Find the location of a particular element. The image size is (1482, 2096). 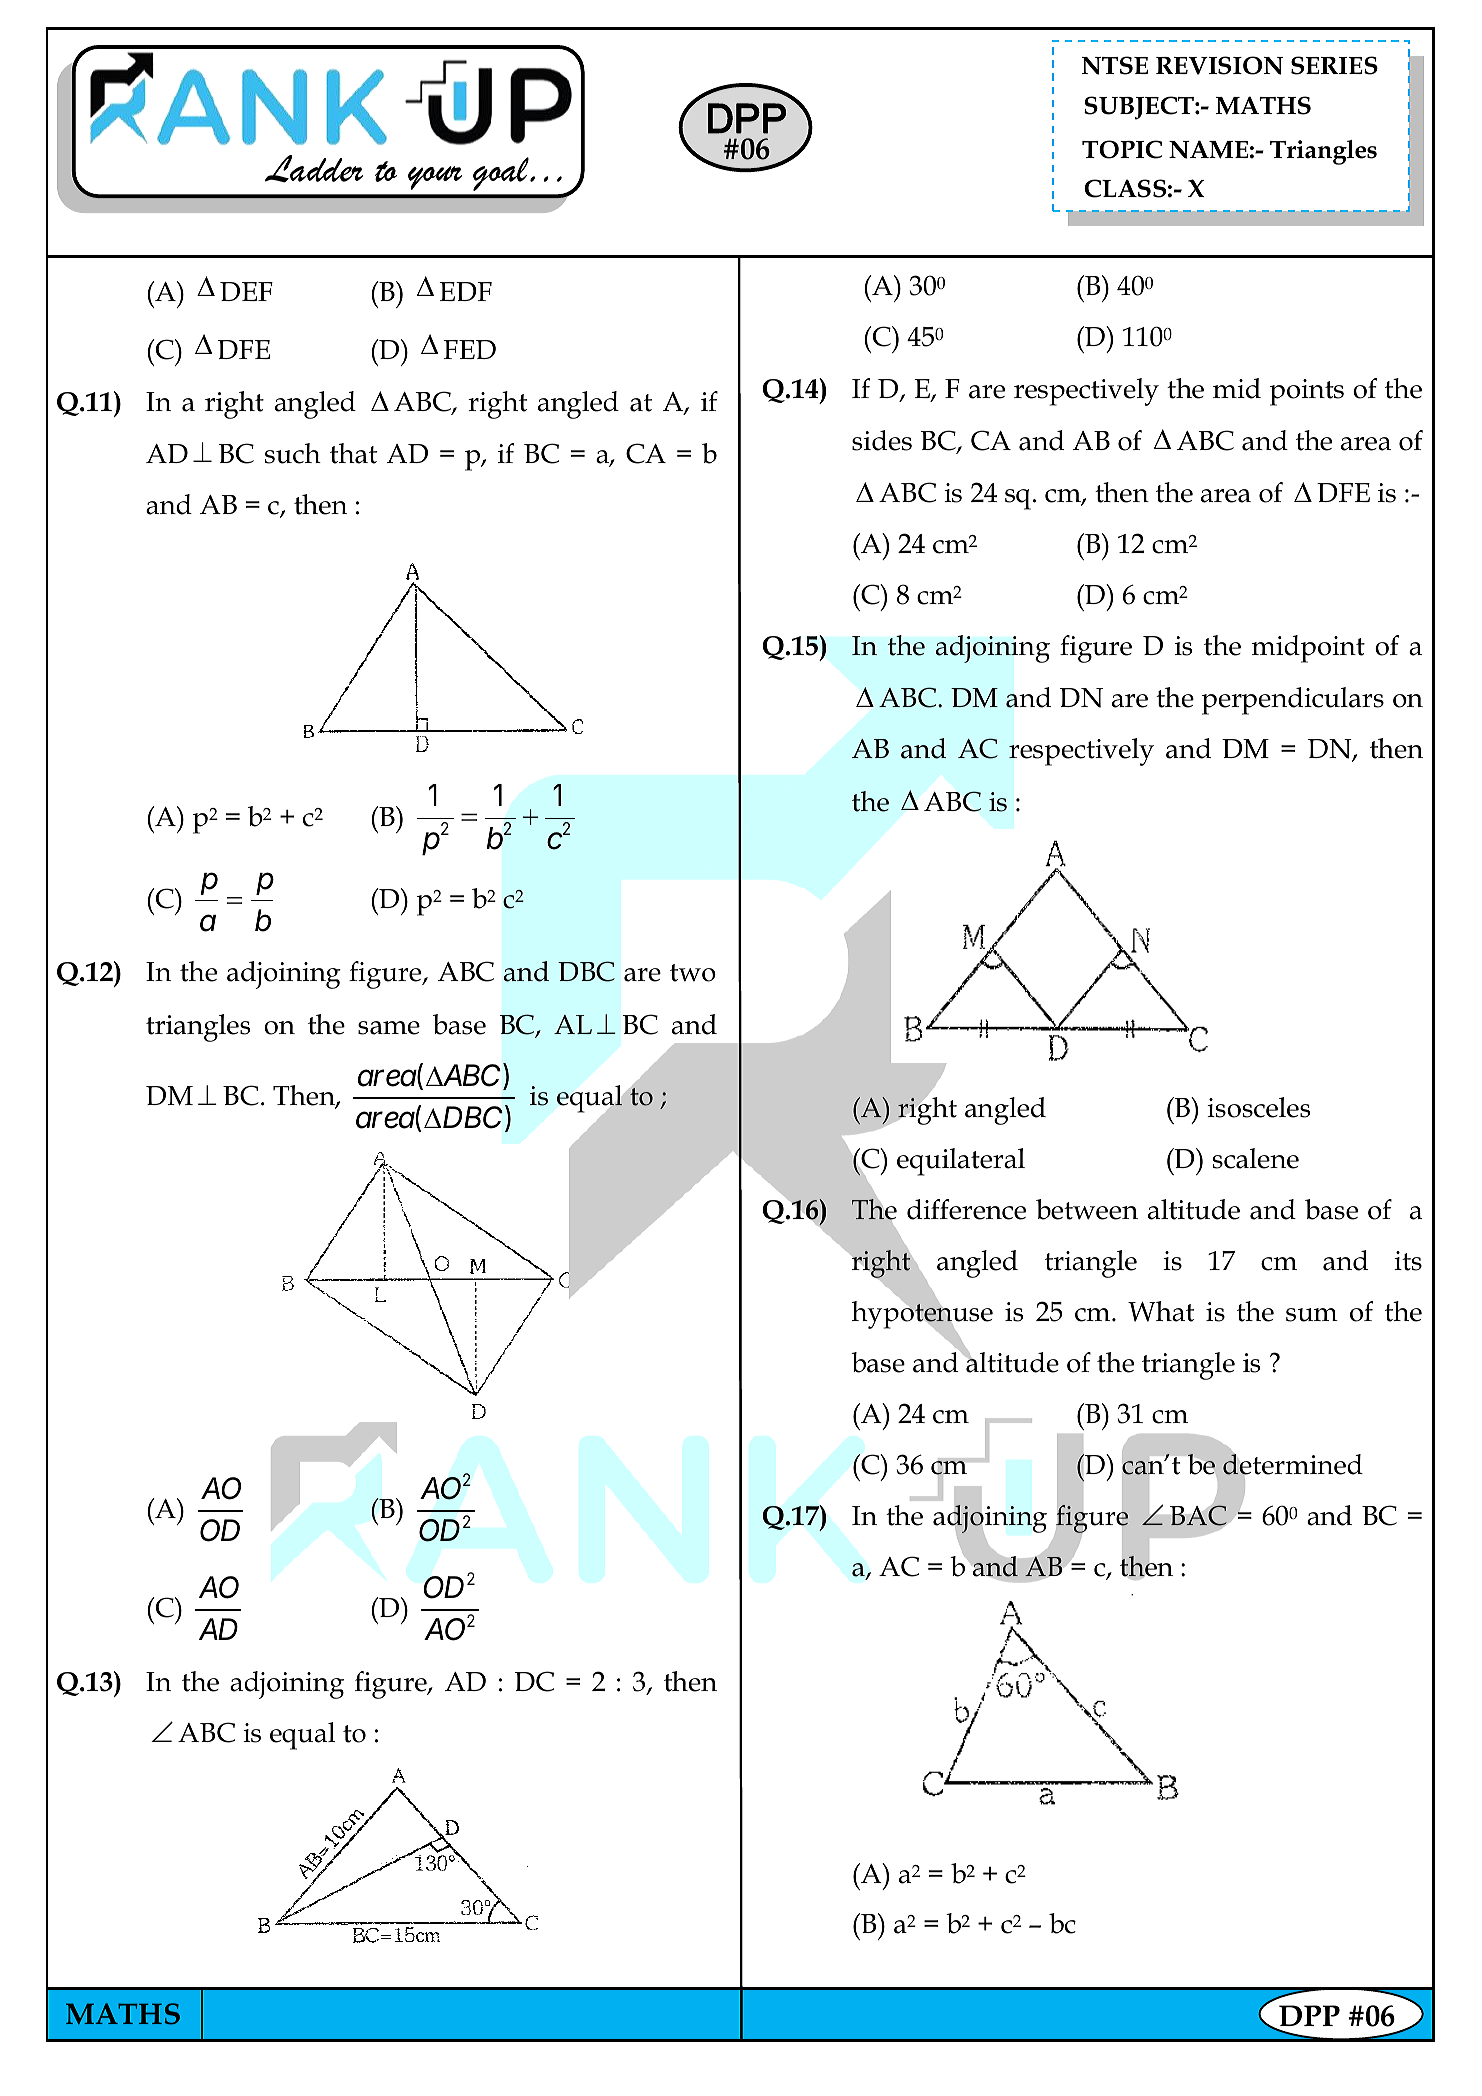

REVISION is located at coordinates (1219, 65).
